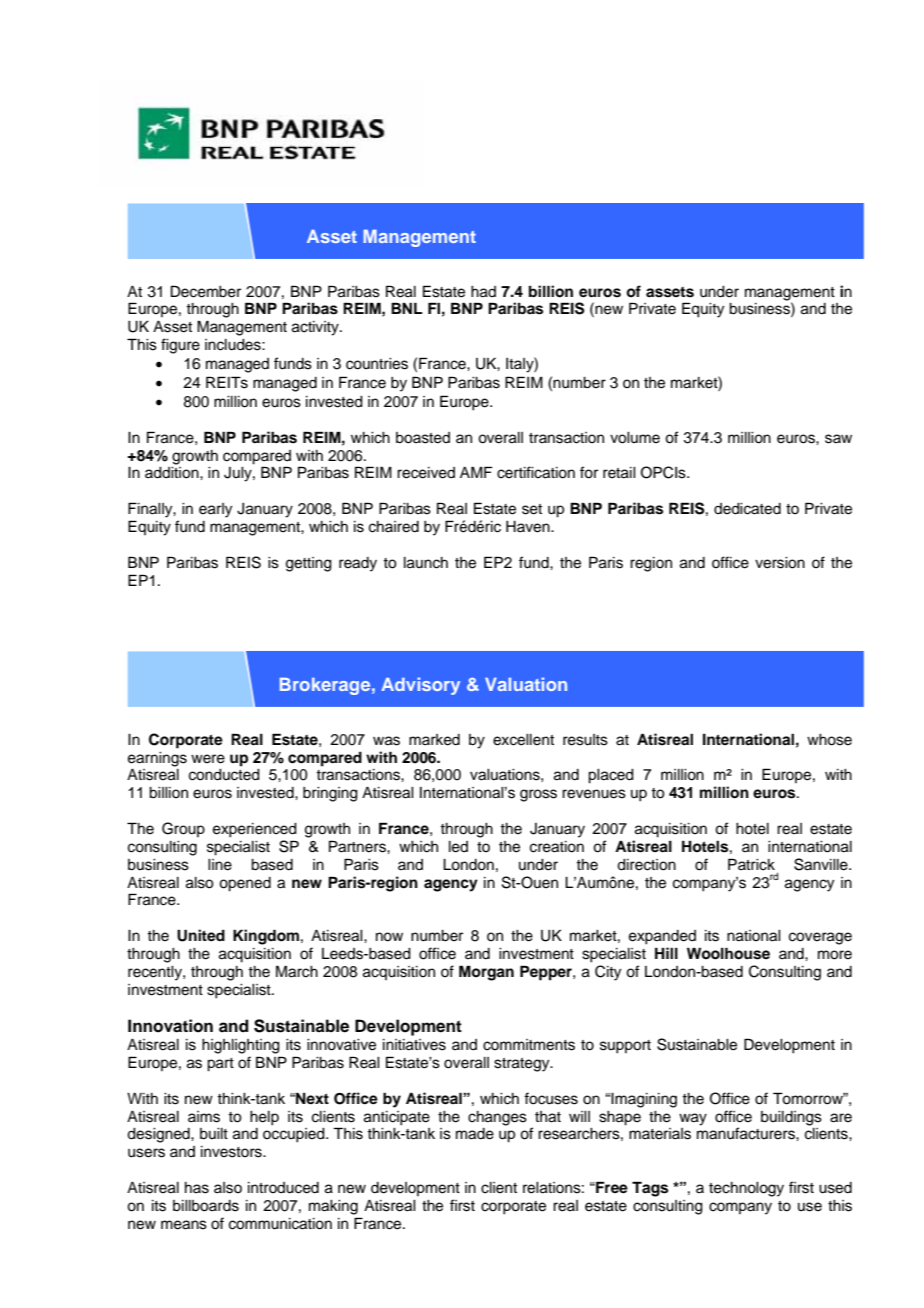  Describe the element at coordinates (780, 563) in the screenshot. I see `version` at that location.
